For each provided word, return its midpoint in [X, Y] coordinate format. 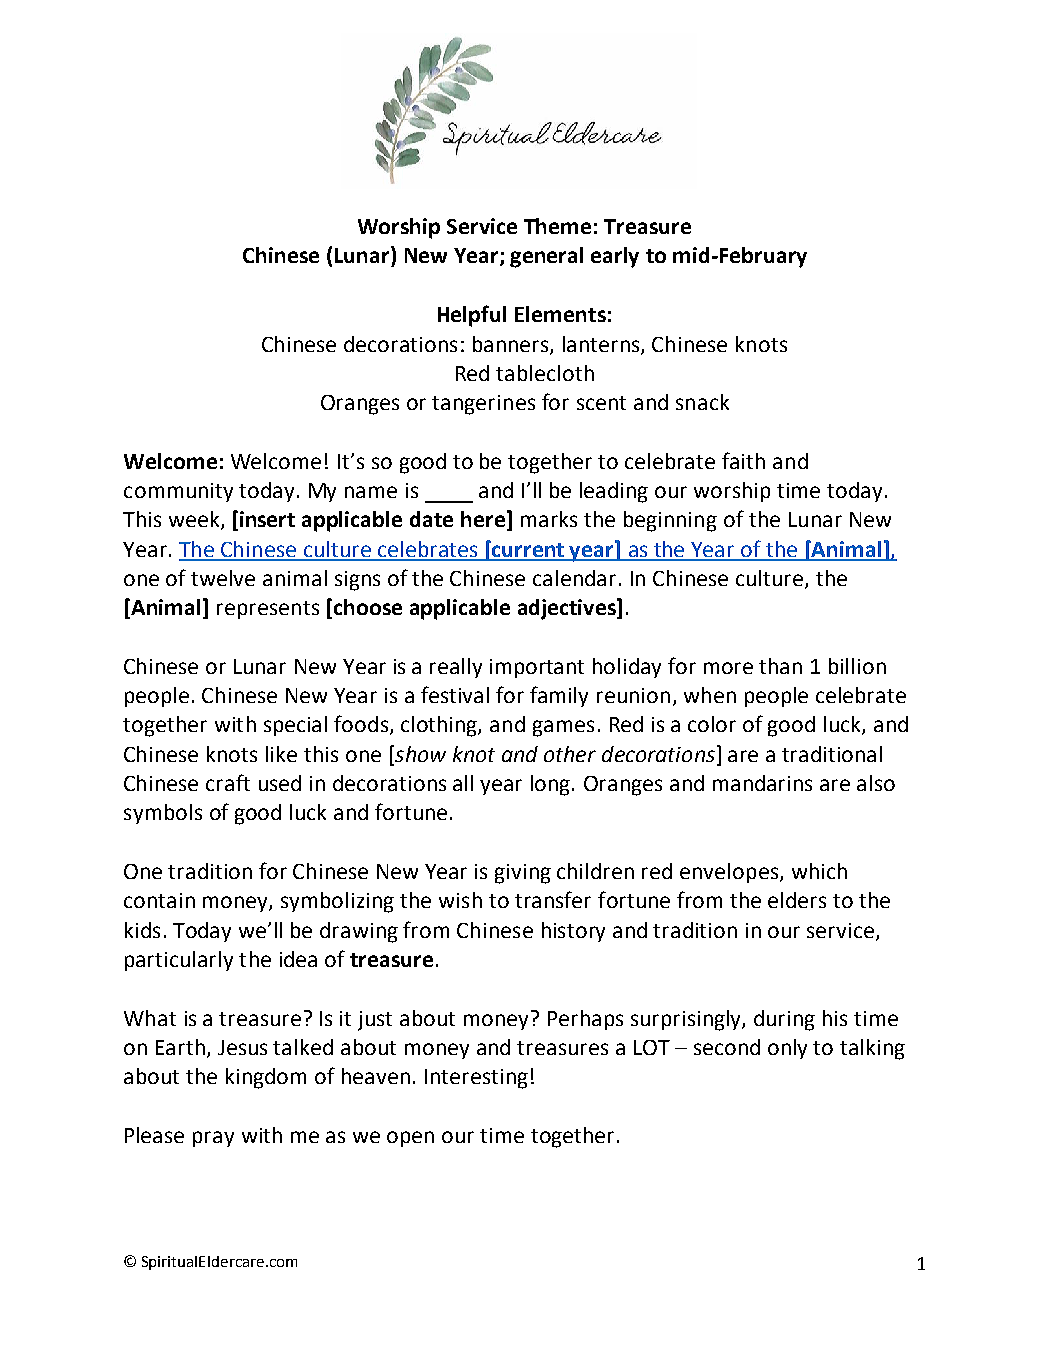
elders [797, 900]
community [178, 492]
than [780, 666]
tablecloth [545, 373]
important [537, 668]
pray [213, 1139]
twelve [223, 578]
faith [743, 460]
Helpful [472, 316]
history [573, 932]
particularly [179, 961]
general [546, 257]
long [550, 785]
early [615, 257]
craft [228, 782]
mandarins [762, 783]
